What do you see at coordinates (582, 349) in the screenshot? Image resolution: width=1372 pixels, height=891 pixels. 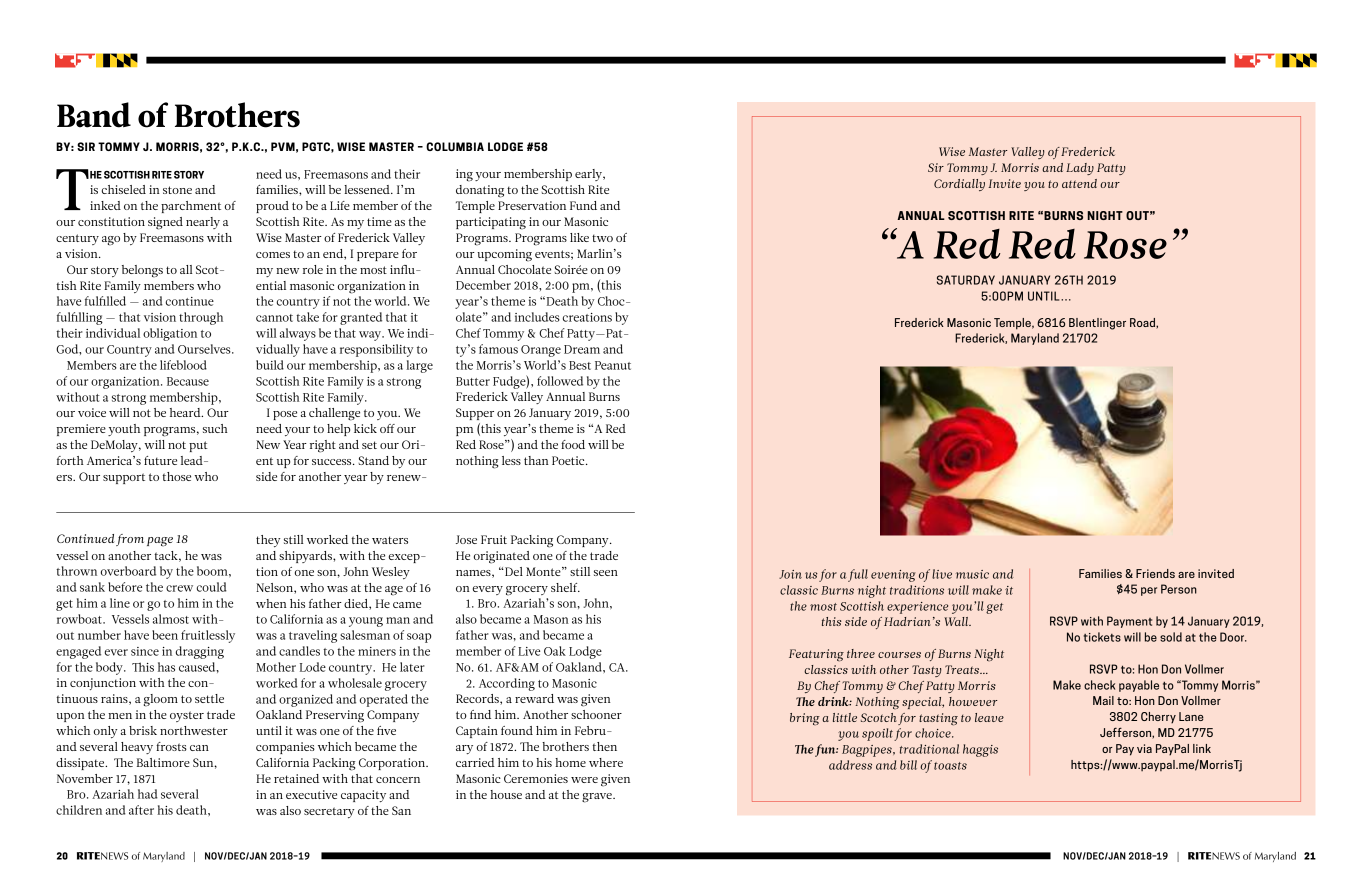 I see `Dream` at bounding box center [582, 349].
